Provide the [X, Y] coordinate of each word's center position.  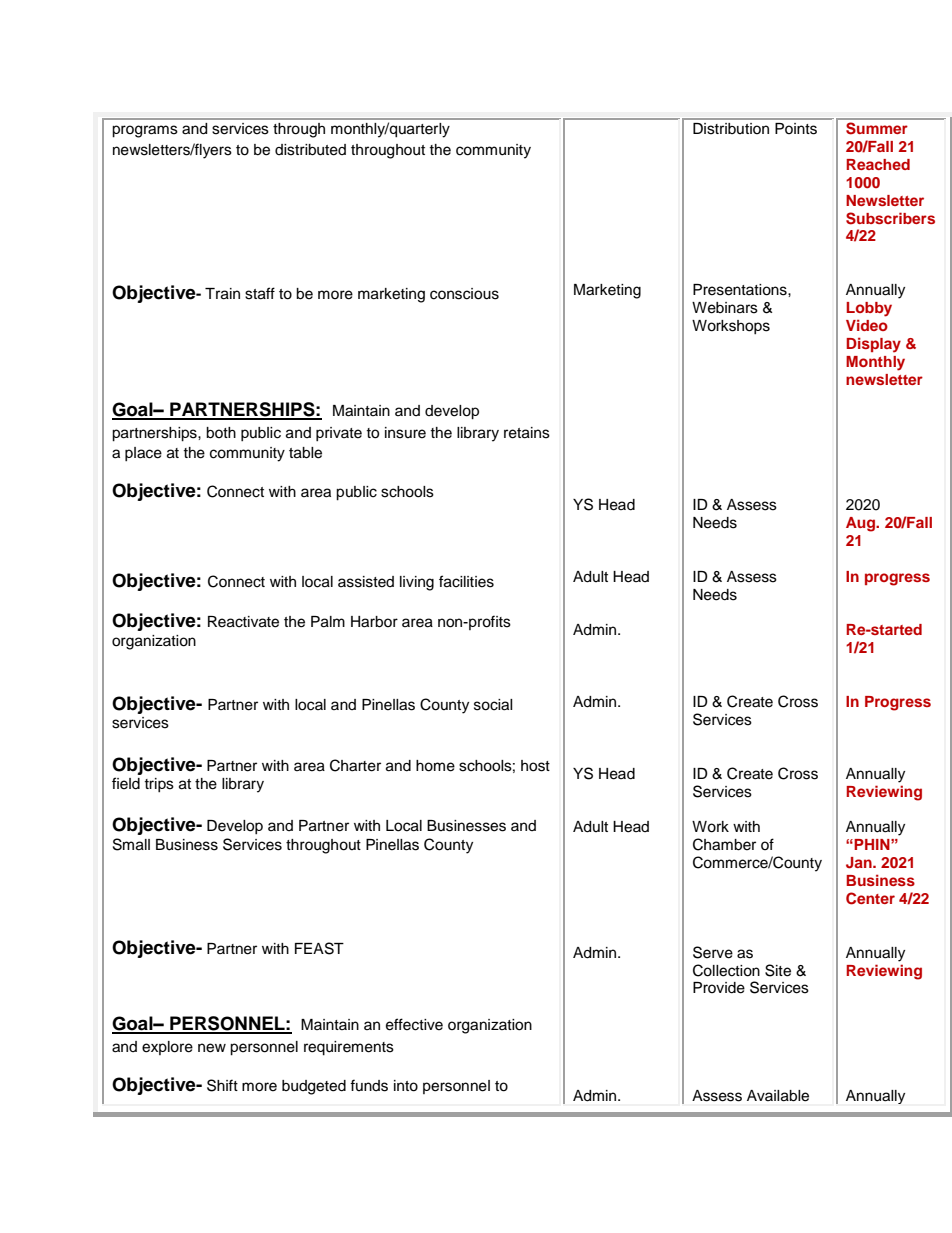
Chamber [724, 844]
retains [527, 433]
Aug [862, 524]
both [221, 433]
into [406, 1086]
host [535, 766]
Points [796, 128]
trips [159, 785]
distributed [310, 150]
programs [145, 131]
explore [167, 1048]
